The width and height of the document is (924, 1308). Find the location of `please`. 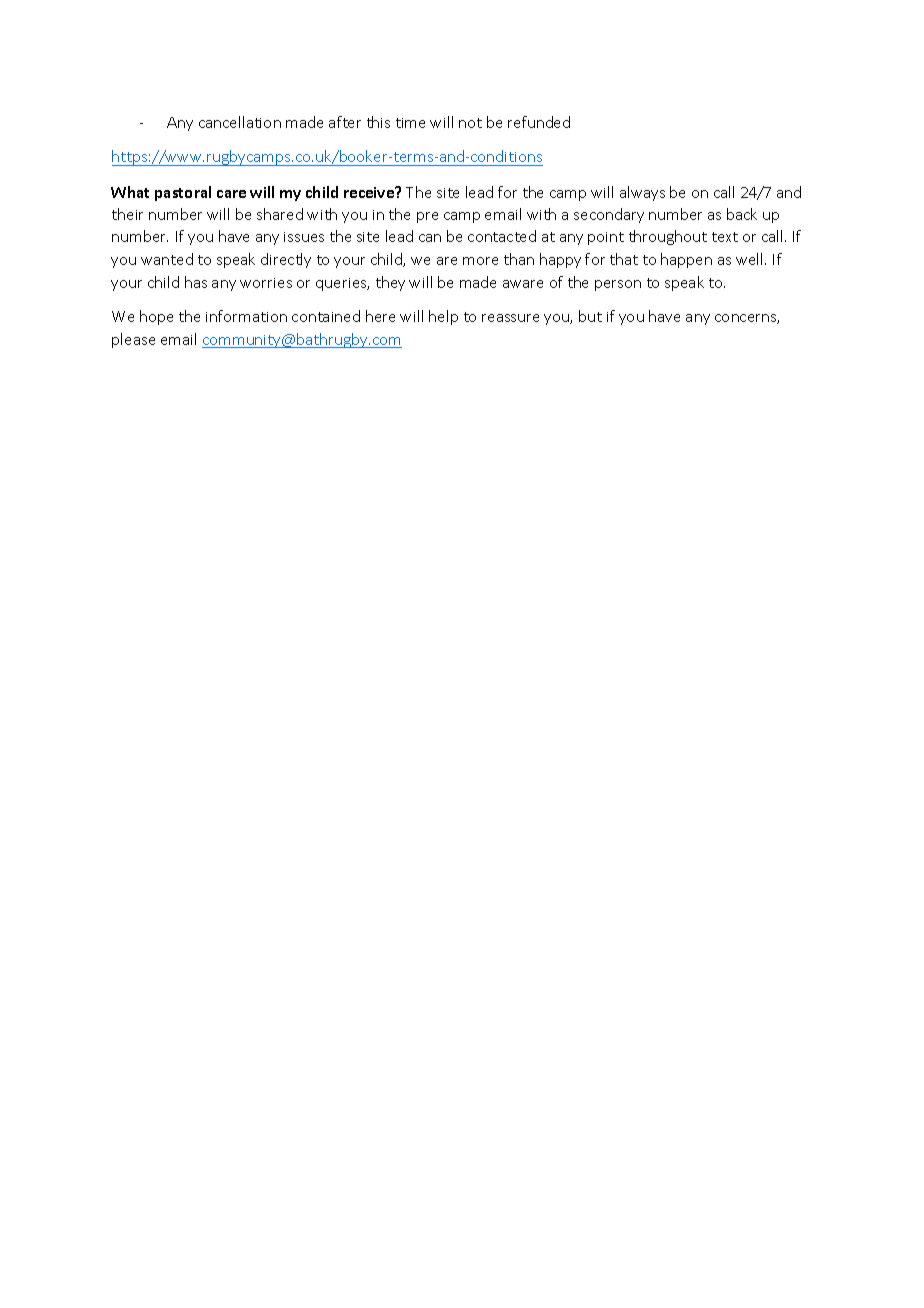

please is located at coordinates (133, 340).
